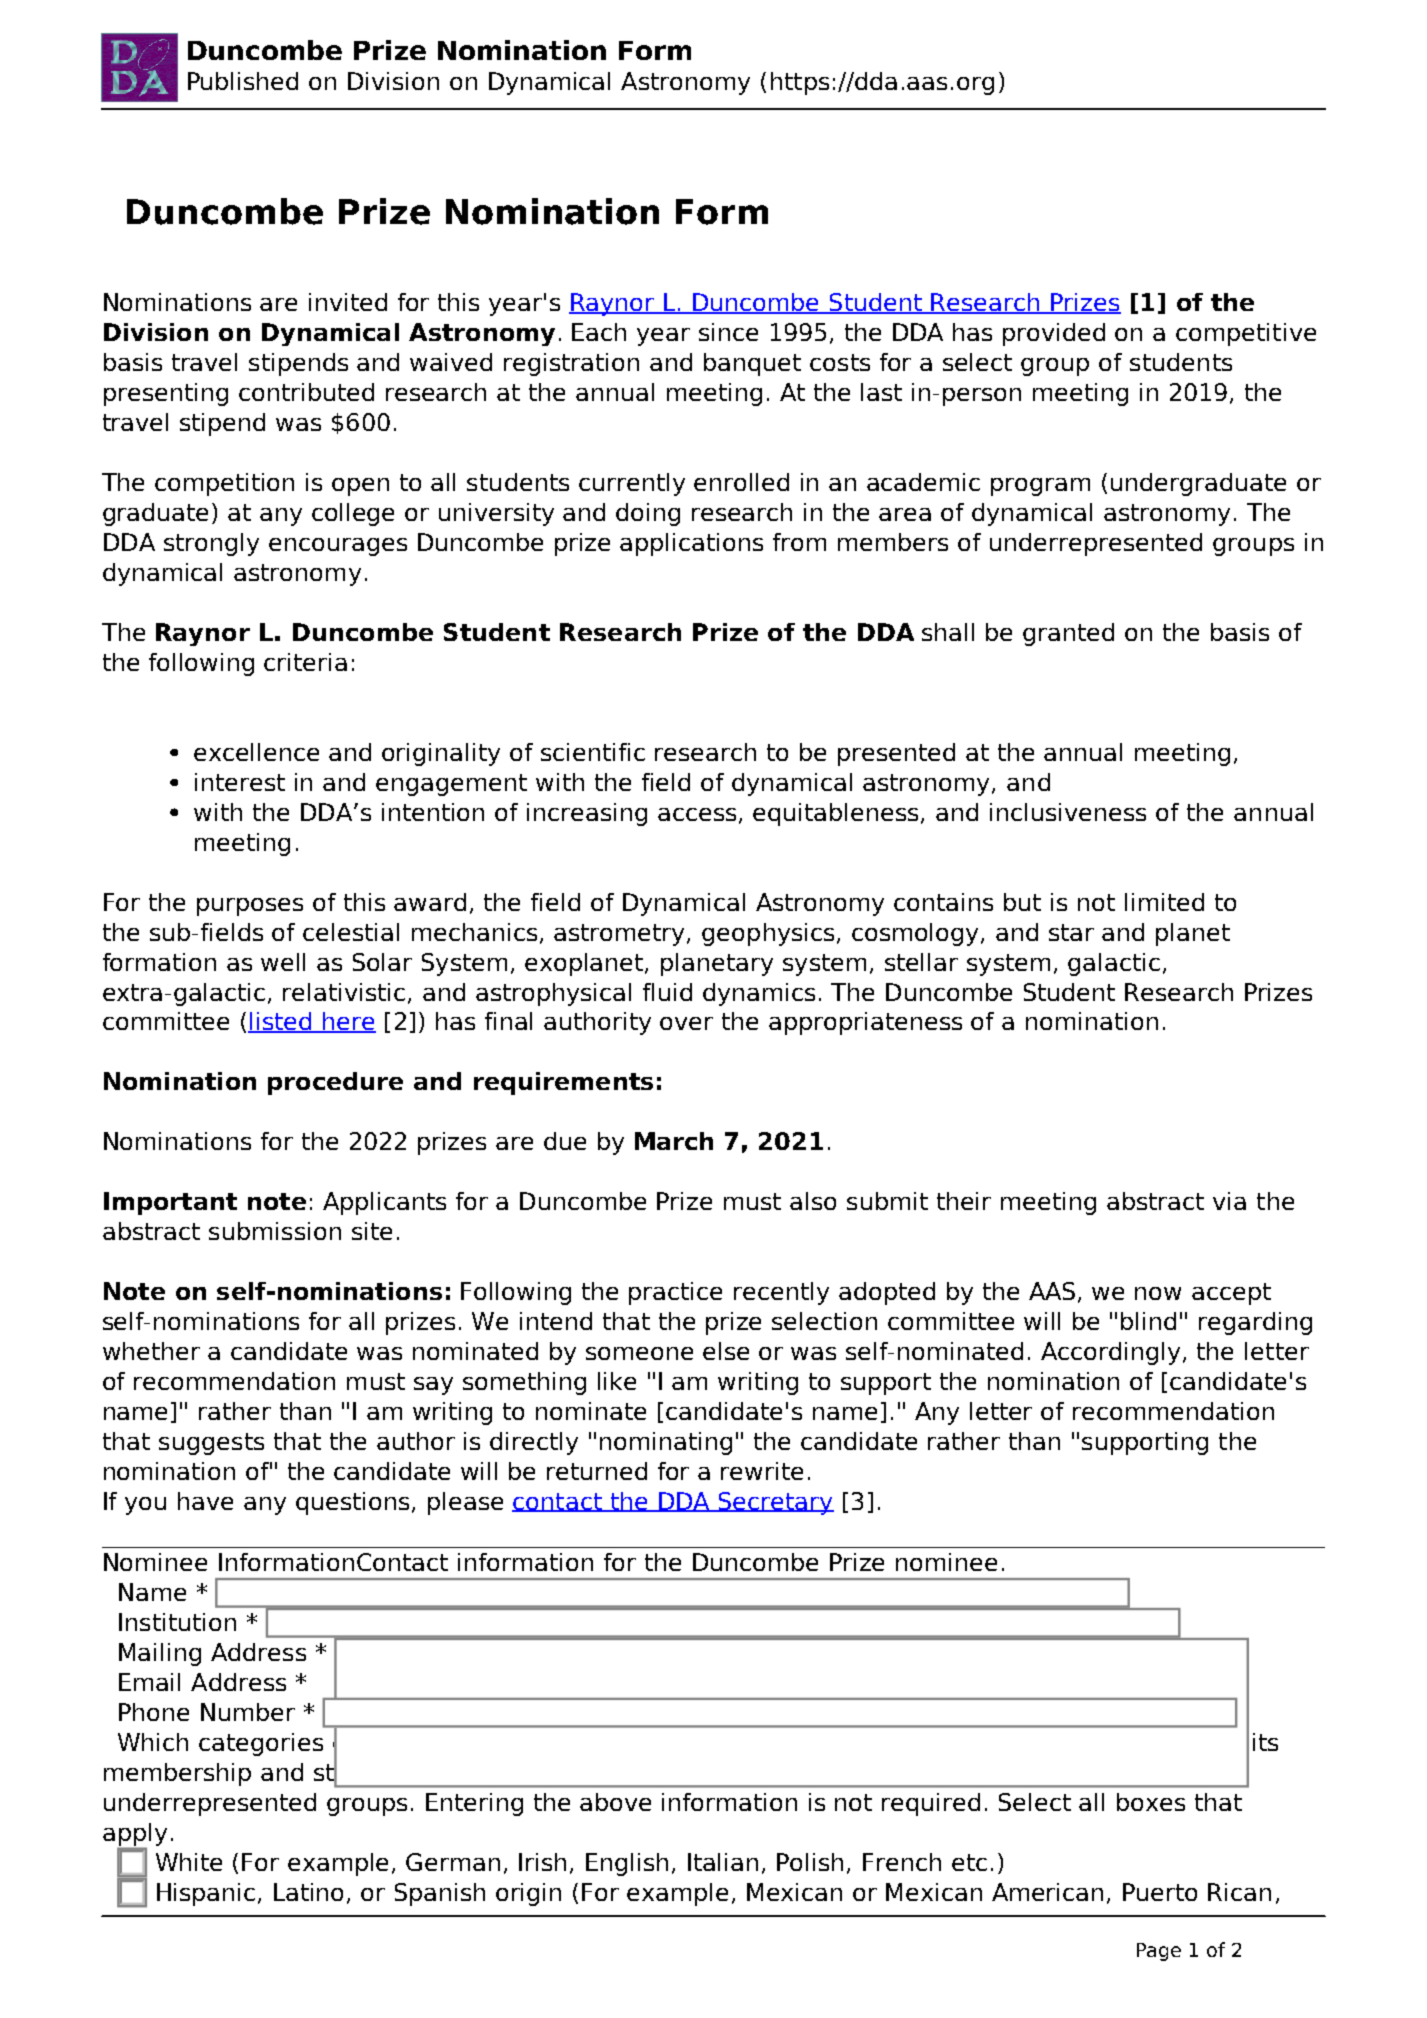 Image resolution: width=1427 pixels, height=2018 pixels. I want to click on access, so click(697, 814).
